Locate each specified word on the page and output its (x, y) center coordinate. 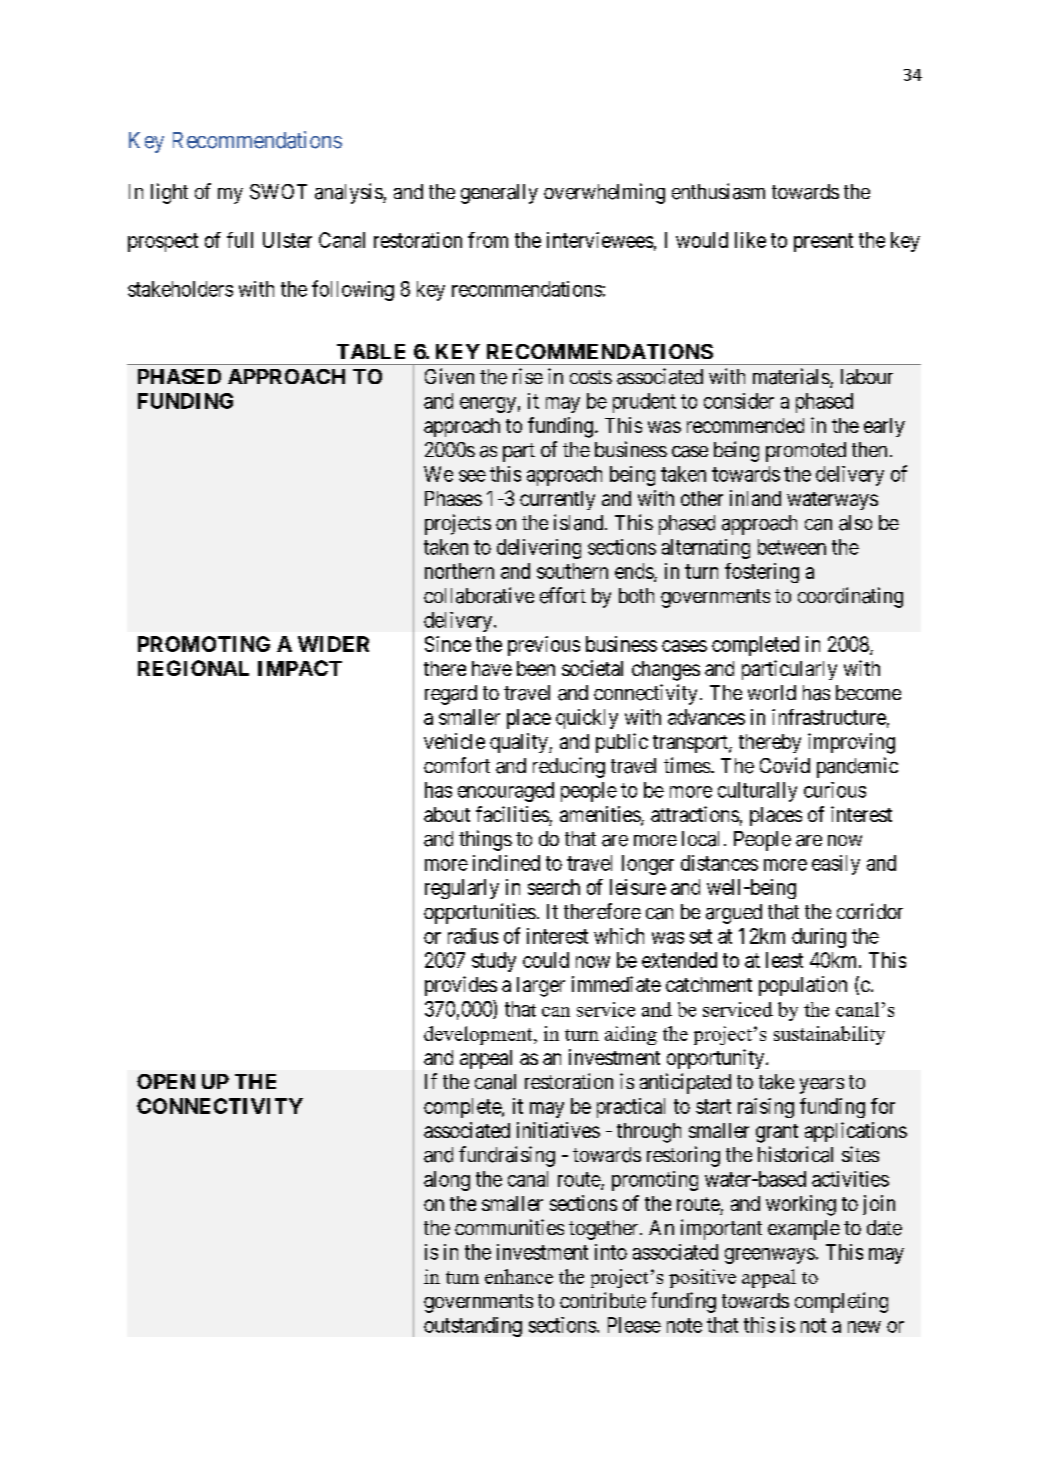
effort (563, 595)
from (488, 240)
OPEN (166, 1081)
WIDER (333, 644)
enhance (519, 1276)
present (823, 242)
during (819, 938)
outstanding (473, 1327)
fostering (762, 573)
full (240, 240)
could (546, 960)
